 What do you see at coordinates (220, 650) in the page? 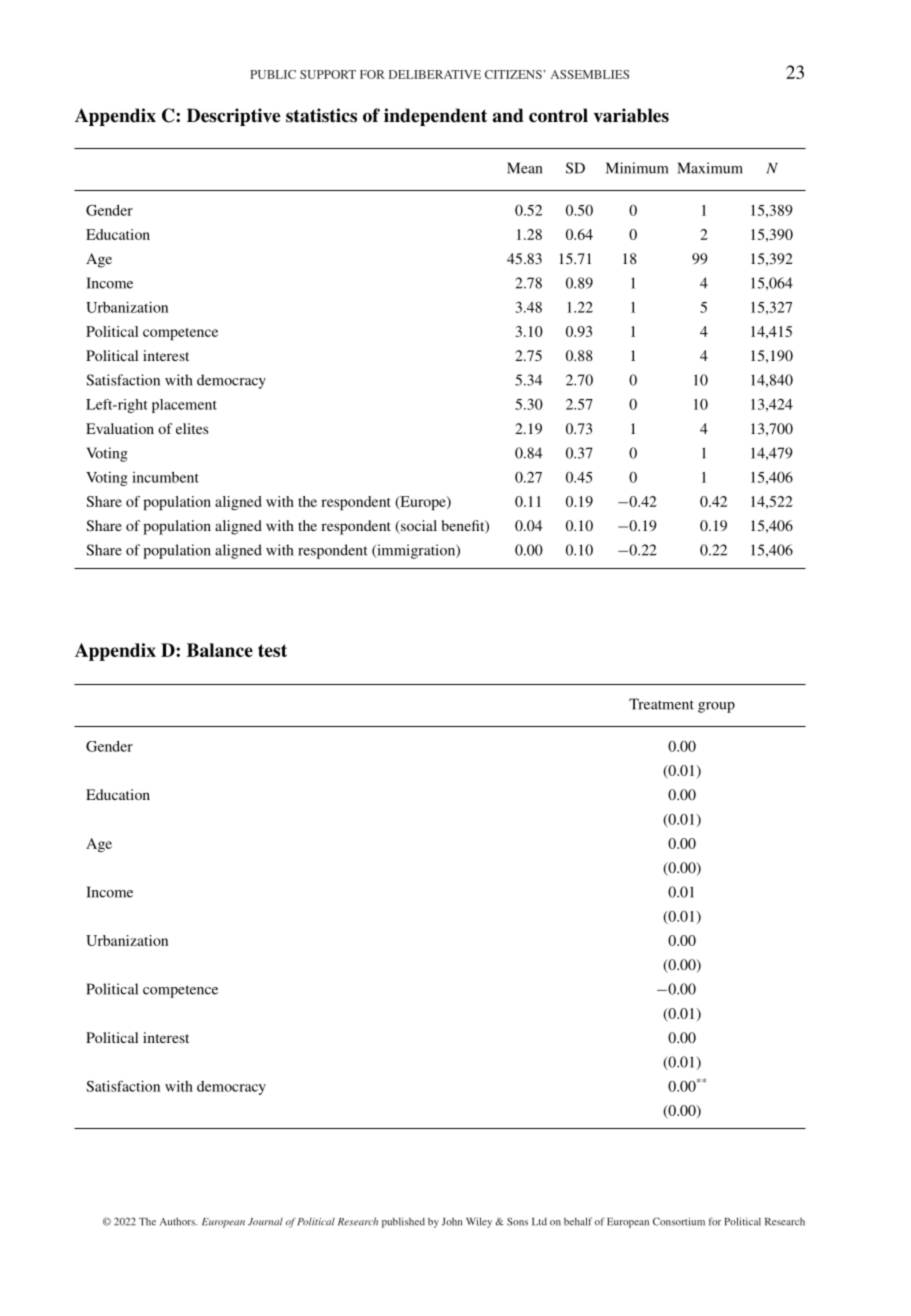
I see `Balance` at bounding box center [220, 650].
